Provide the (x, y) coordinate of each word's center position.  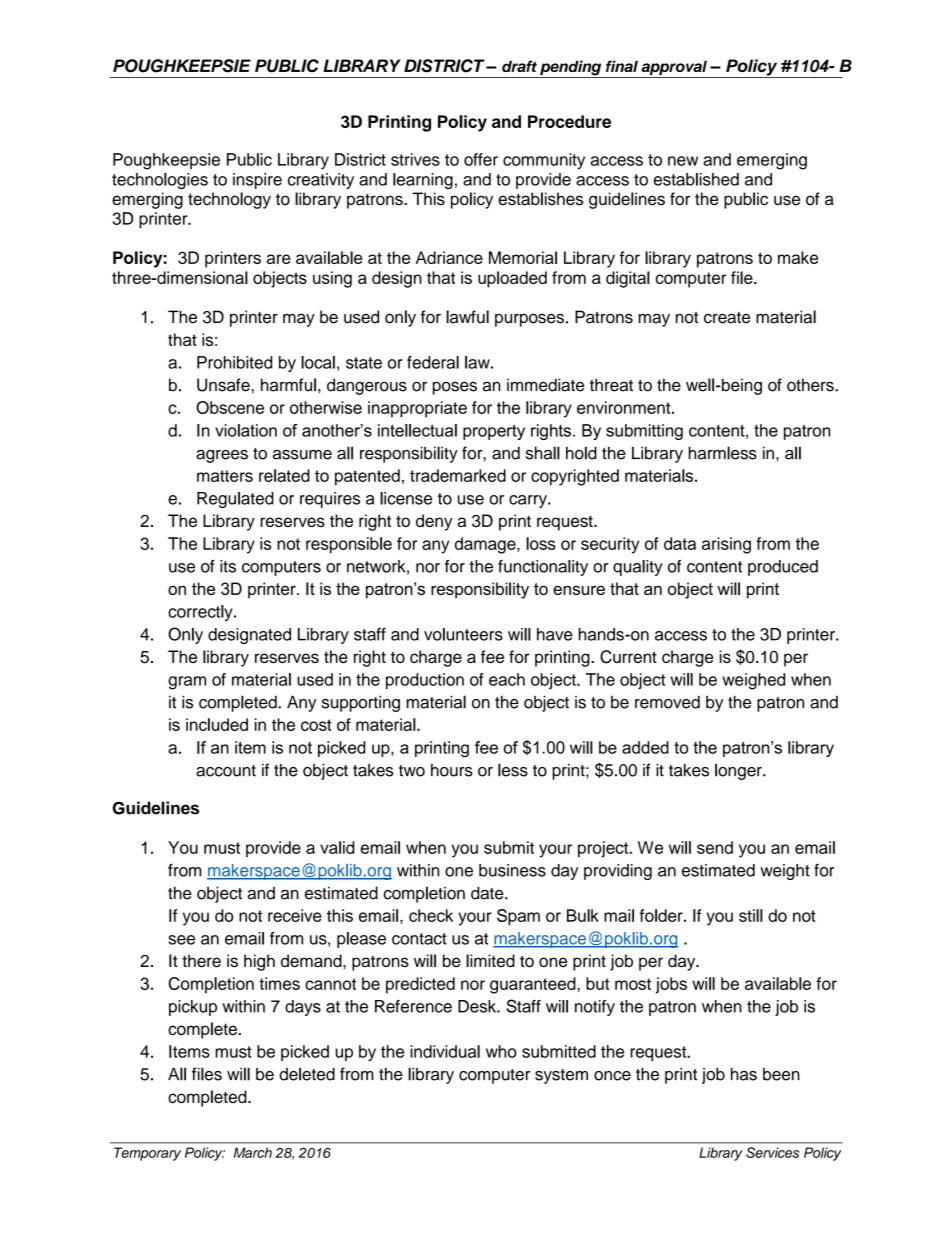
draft (519, 66)
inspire (257, 181)
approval (674, 69)
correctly (201, 613)
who (501, 1051)
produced (783, 568)
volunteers (463, 634)
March (253, 1152)
